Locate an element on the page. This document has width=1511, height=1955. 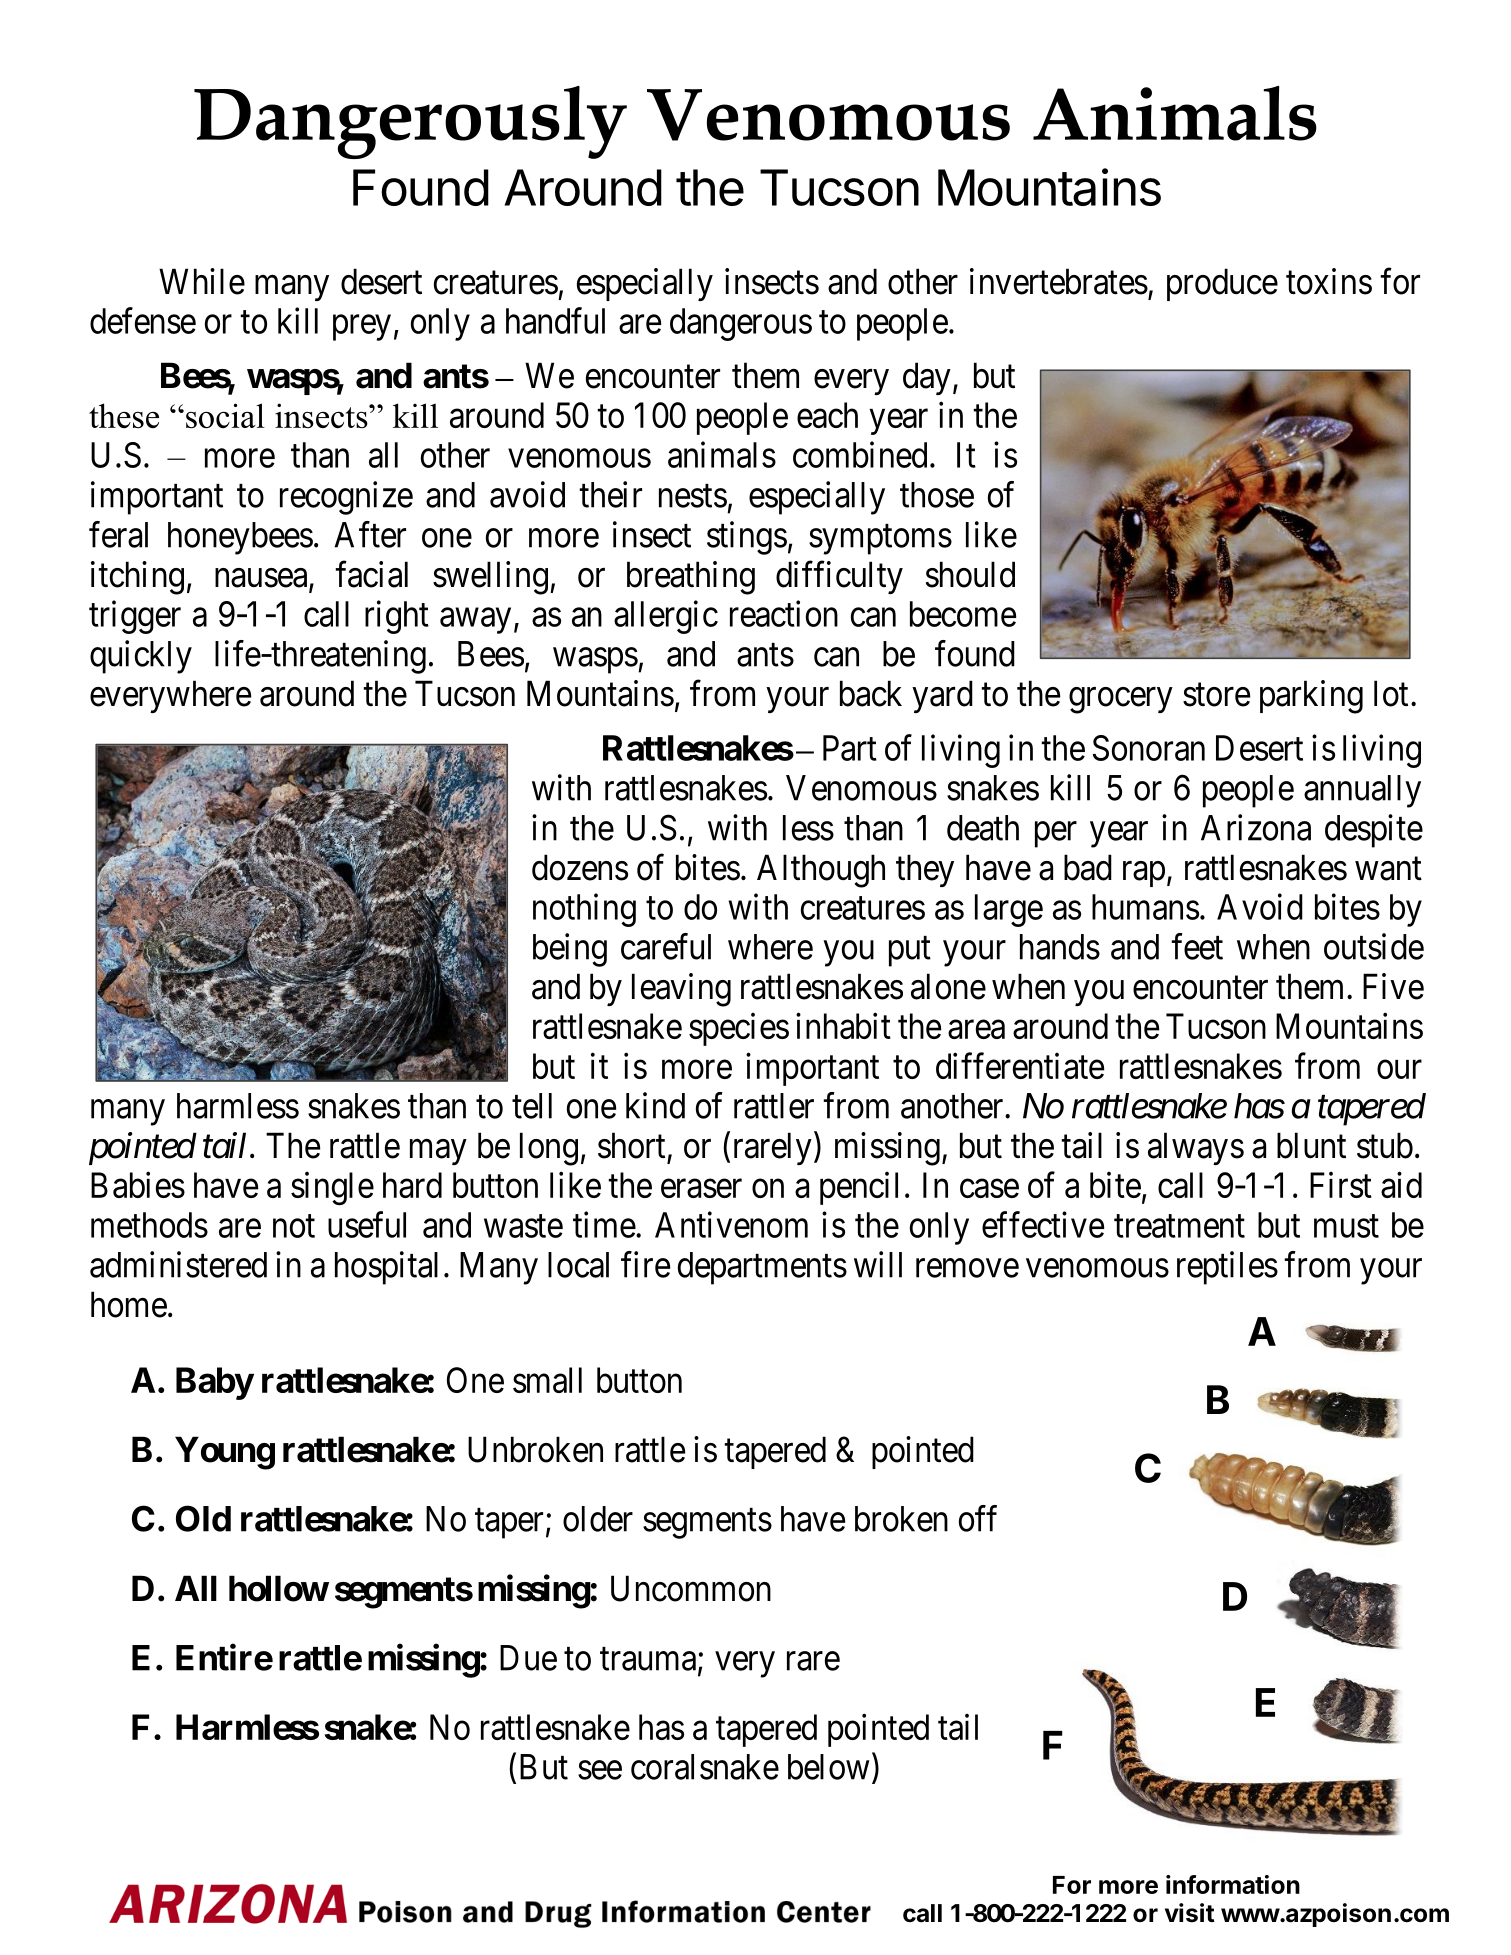
kind is located at coordinates (655, 1105).
